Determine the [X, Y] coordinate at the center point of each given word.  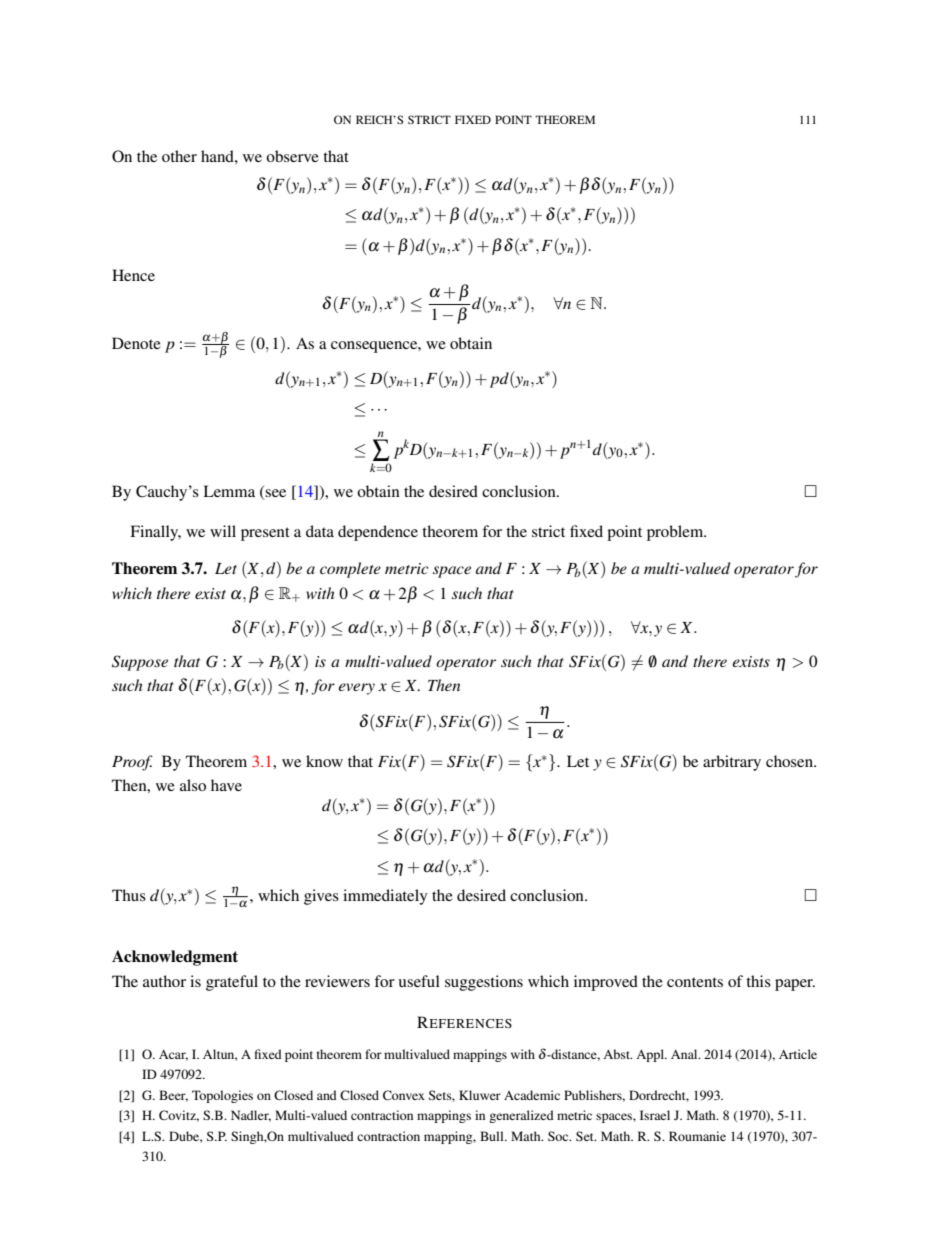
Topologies [222, 1096]
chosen [790, 761]
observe [292, 156]
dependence [378, 533]
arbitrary [732, 763]
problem [676, 533]
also [193, 785]
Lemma [229, 491]
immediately [385, 897]
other [179, 156]
